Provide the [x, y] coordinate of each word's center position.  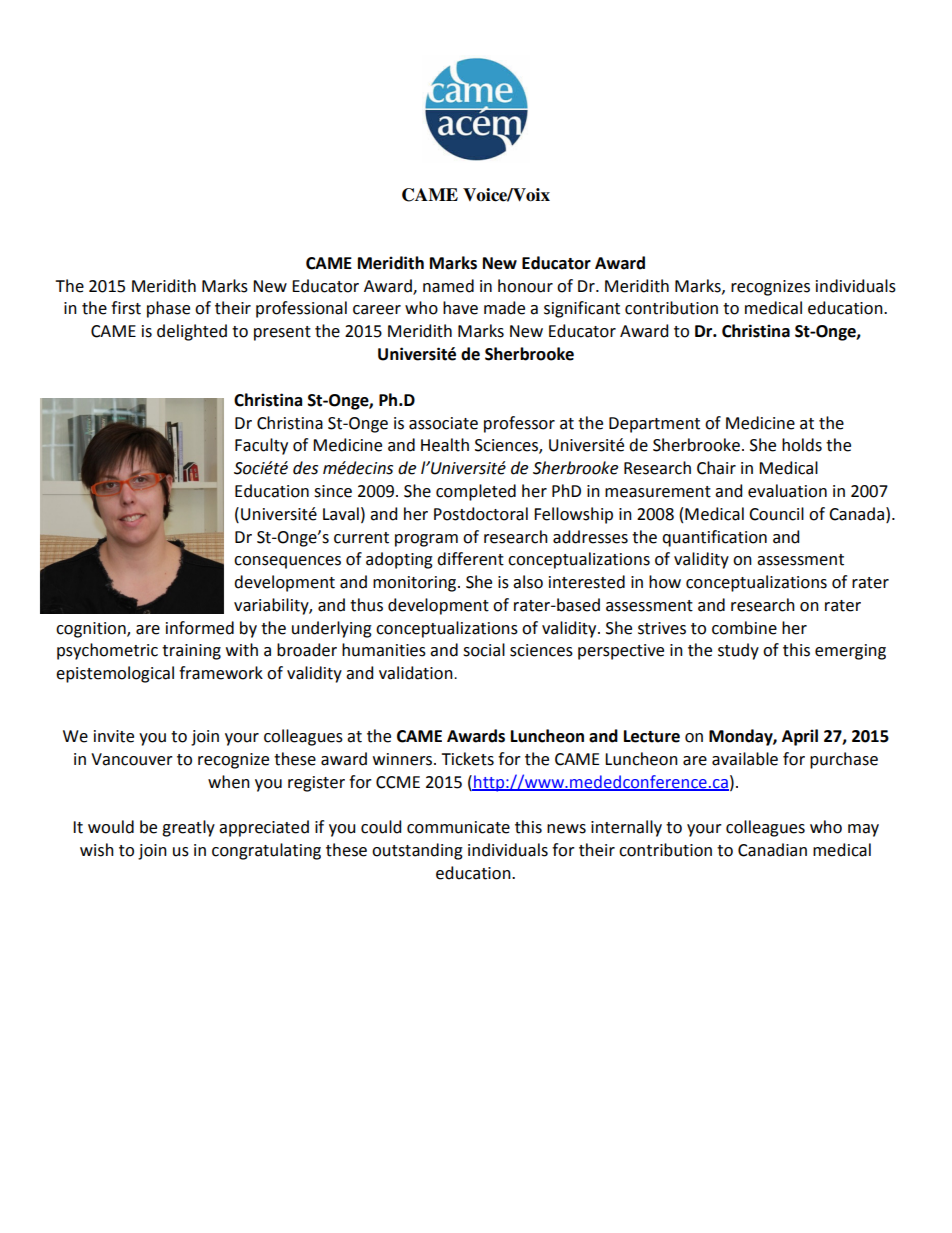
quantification [714, 538]
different [470, 559]
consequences [287, 562]
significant [582, 309]
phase [168, 309]
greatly [188, 828]
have [460, 308]
